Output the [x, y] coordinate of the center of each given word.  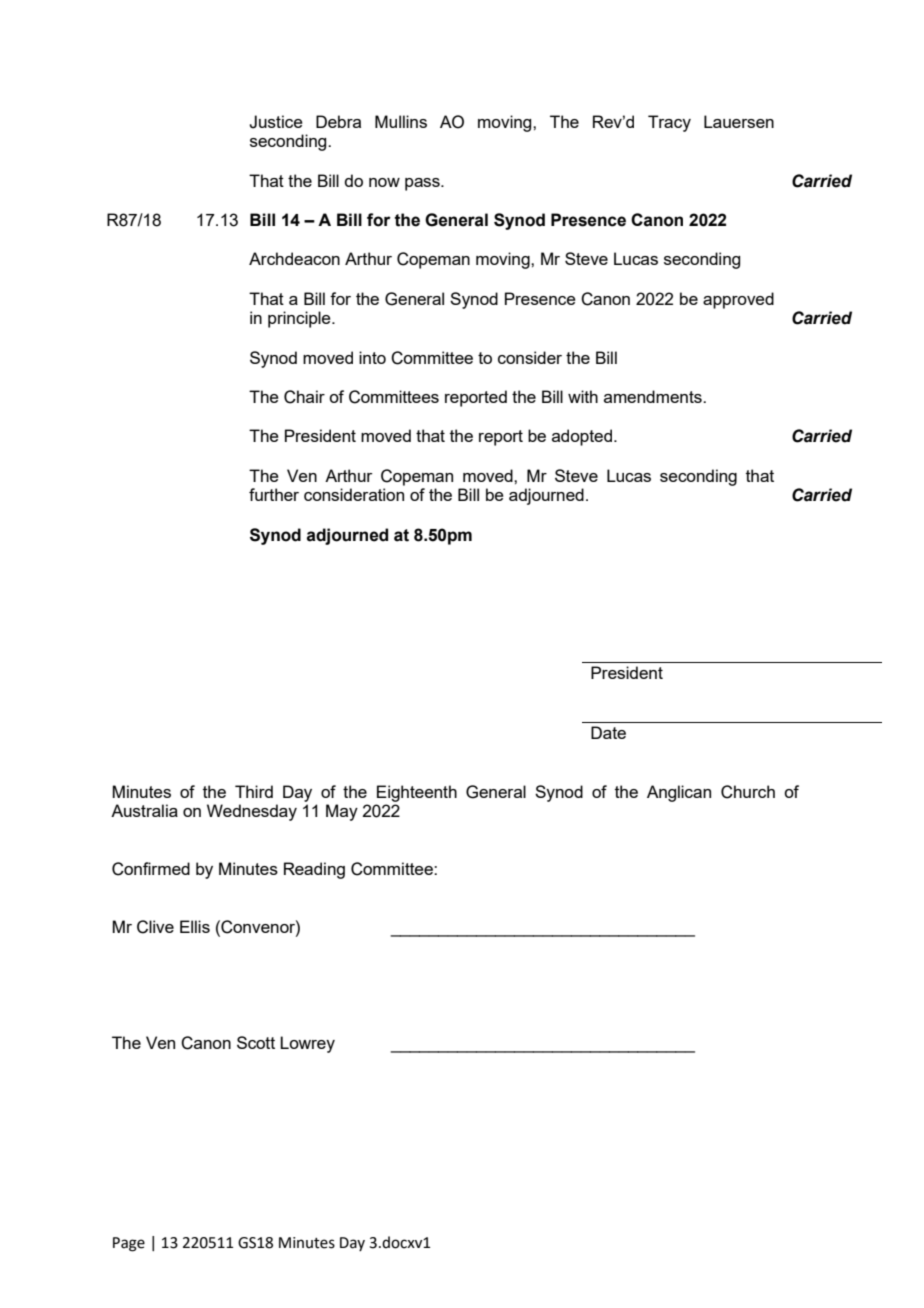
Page [129, 1244]
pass [423, 184]
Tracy [669, 123]
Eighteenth [417, 793]
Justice [276, 122]
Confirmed [151, 869]
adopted [583, 437]
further [274, 494]
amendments [654, 396]
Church [748, 792]
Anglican [679, 793]
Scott [256, 1042]
